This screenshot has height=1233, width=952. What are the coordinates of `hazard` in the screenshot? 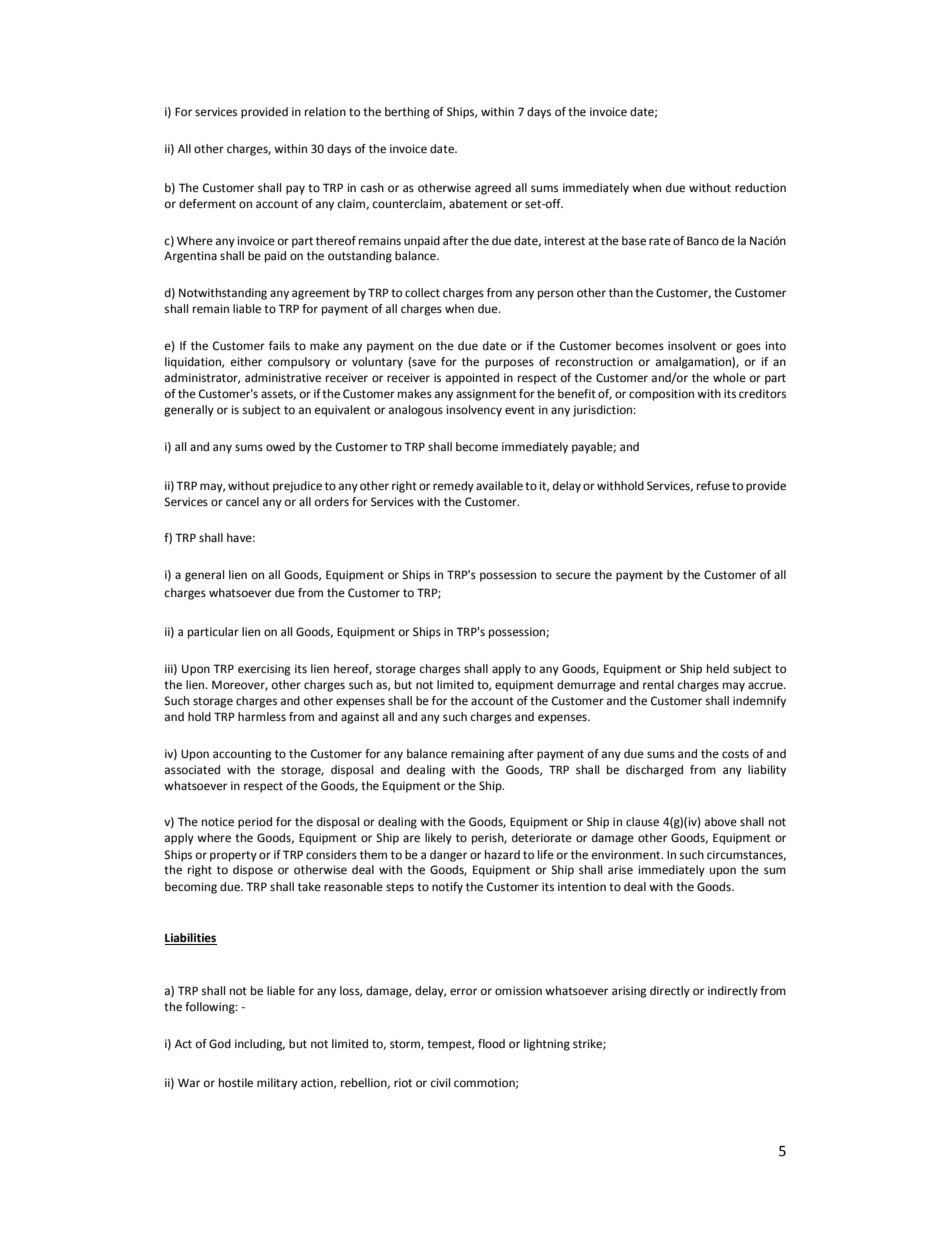 It's located at (502, 854).
